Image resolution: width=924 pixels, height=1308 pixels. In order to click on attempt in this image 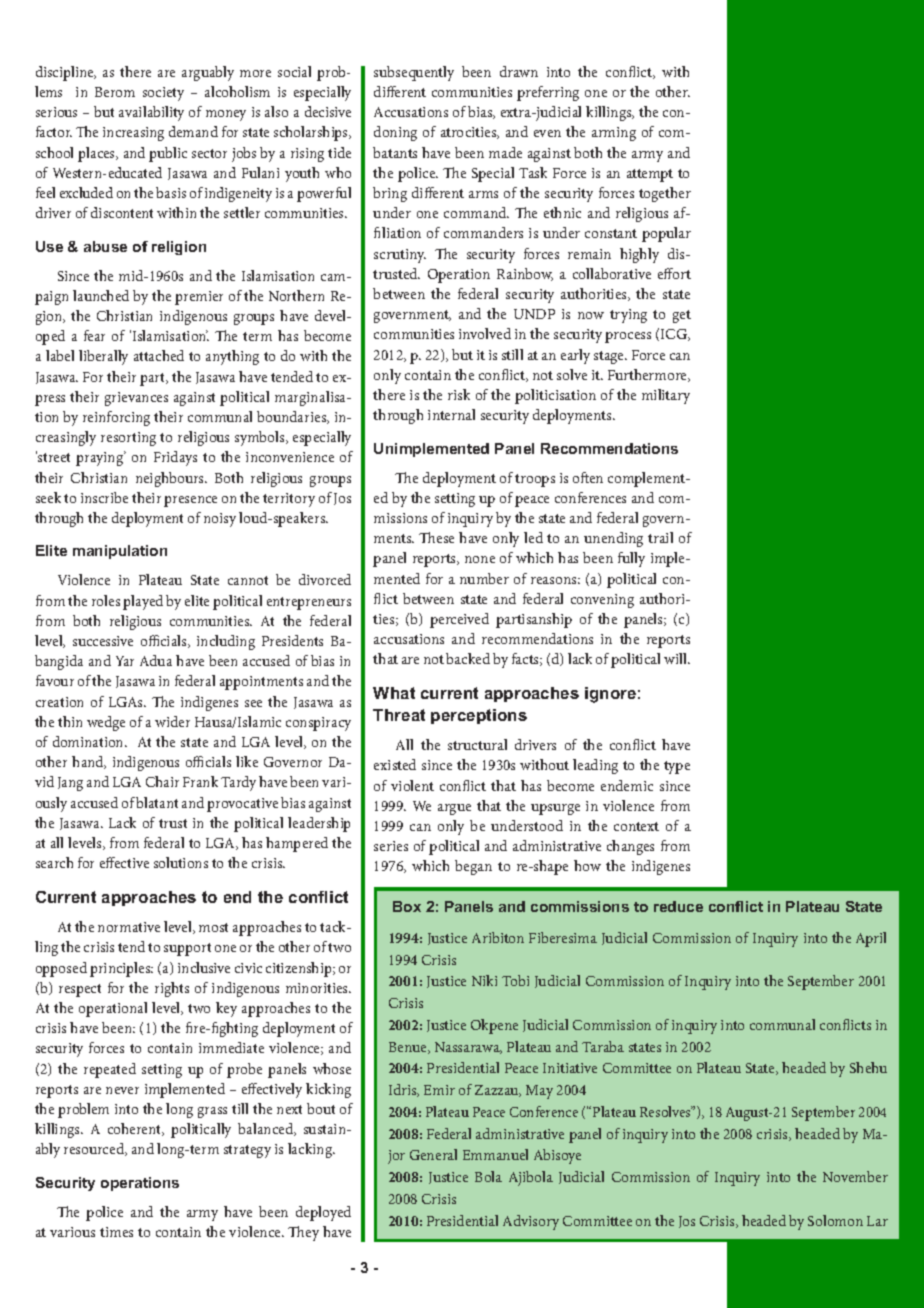, I will do `click(650, 175)`.
